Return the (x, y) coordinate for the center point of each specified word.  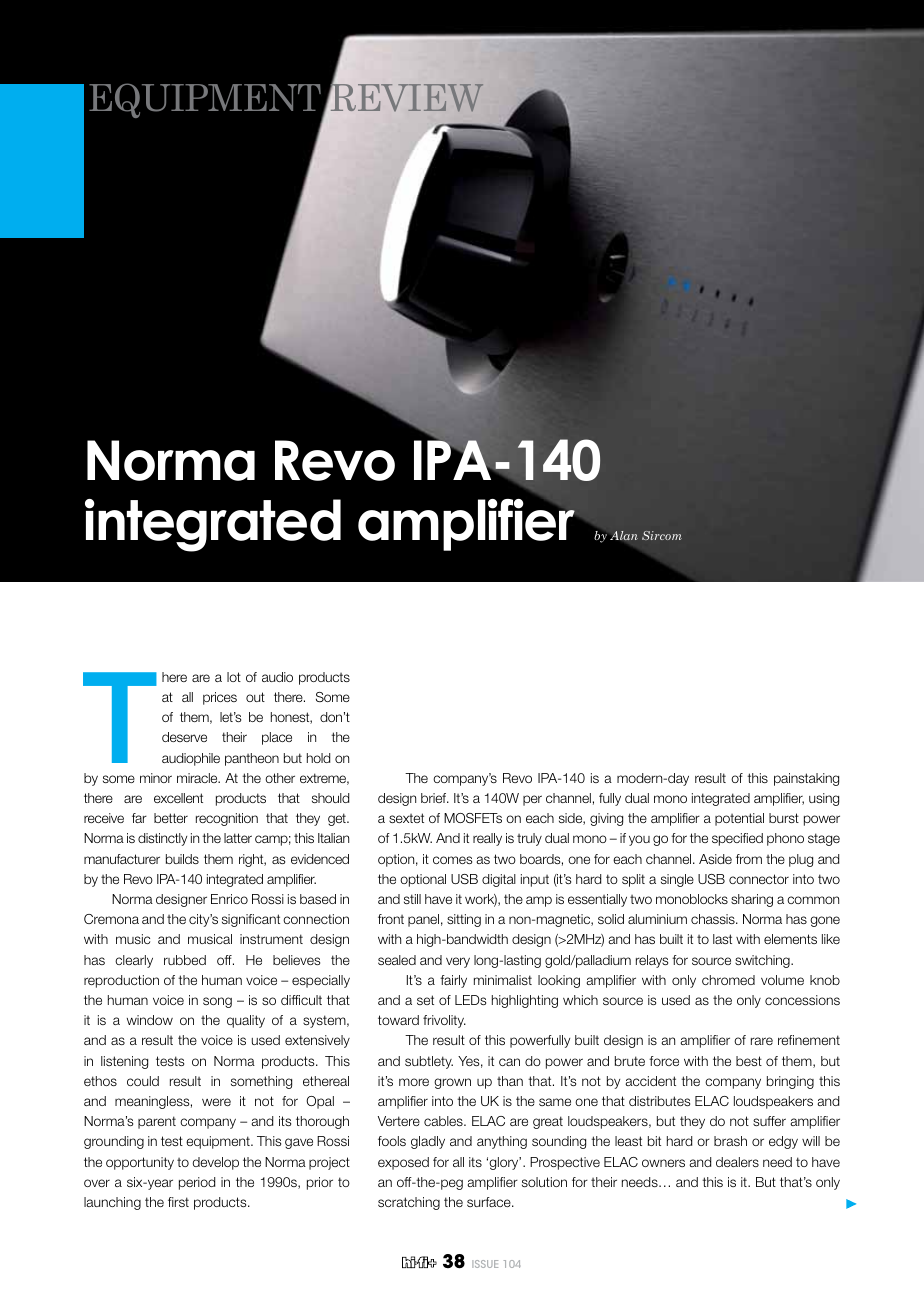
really (487, 839)
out (255, 697)
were (216, 1102)
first (178, 1202)
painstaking (806, 779)
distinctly (162, 839)
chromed (728, 980)
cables (444, 1121)
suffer (769, 1121)
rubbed (185, 960)
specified (737, 839)
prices (220, 698)
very (458, 962)
